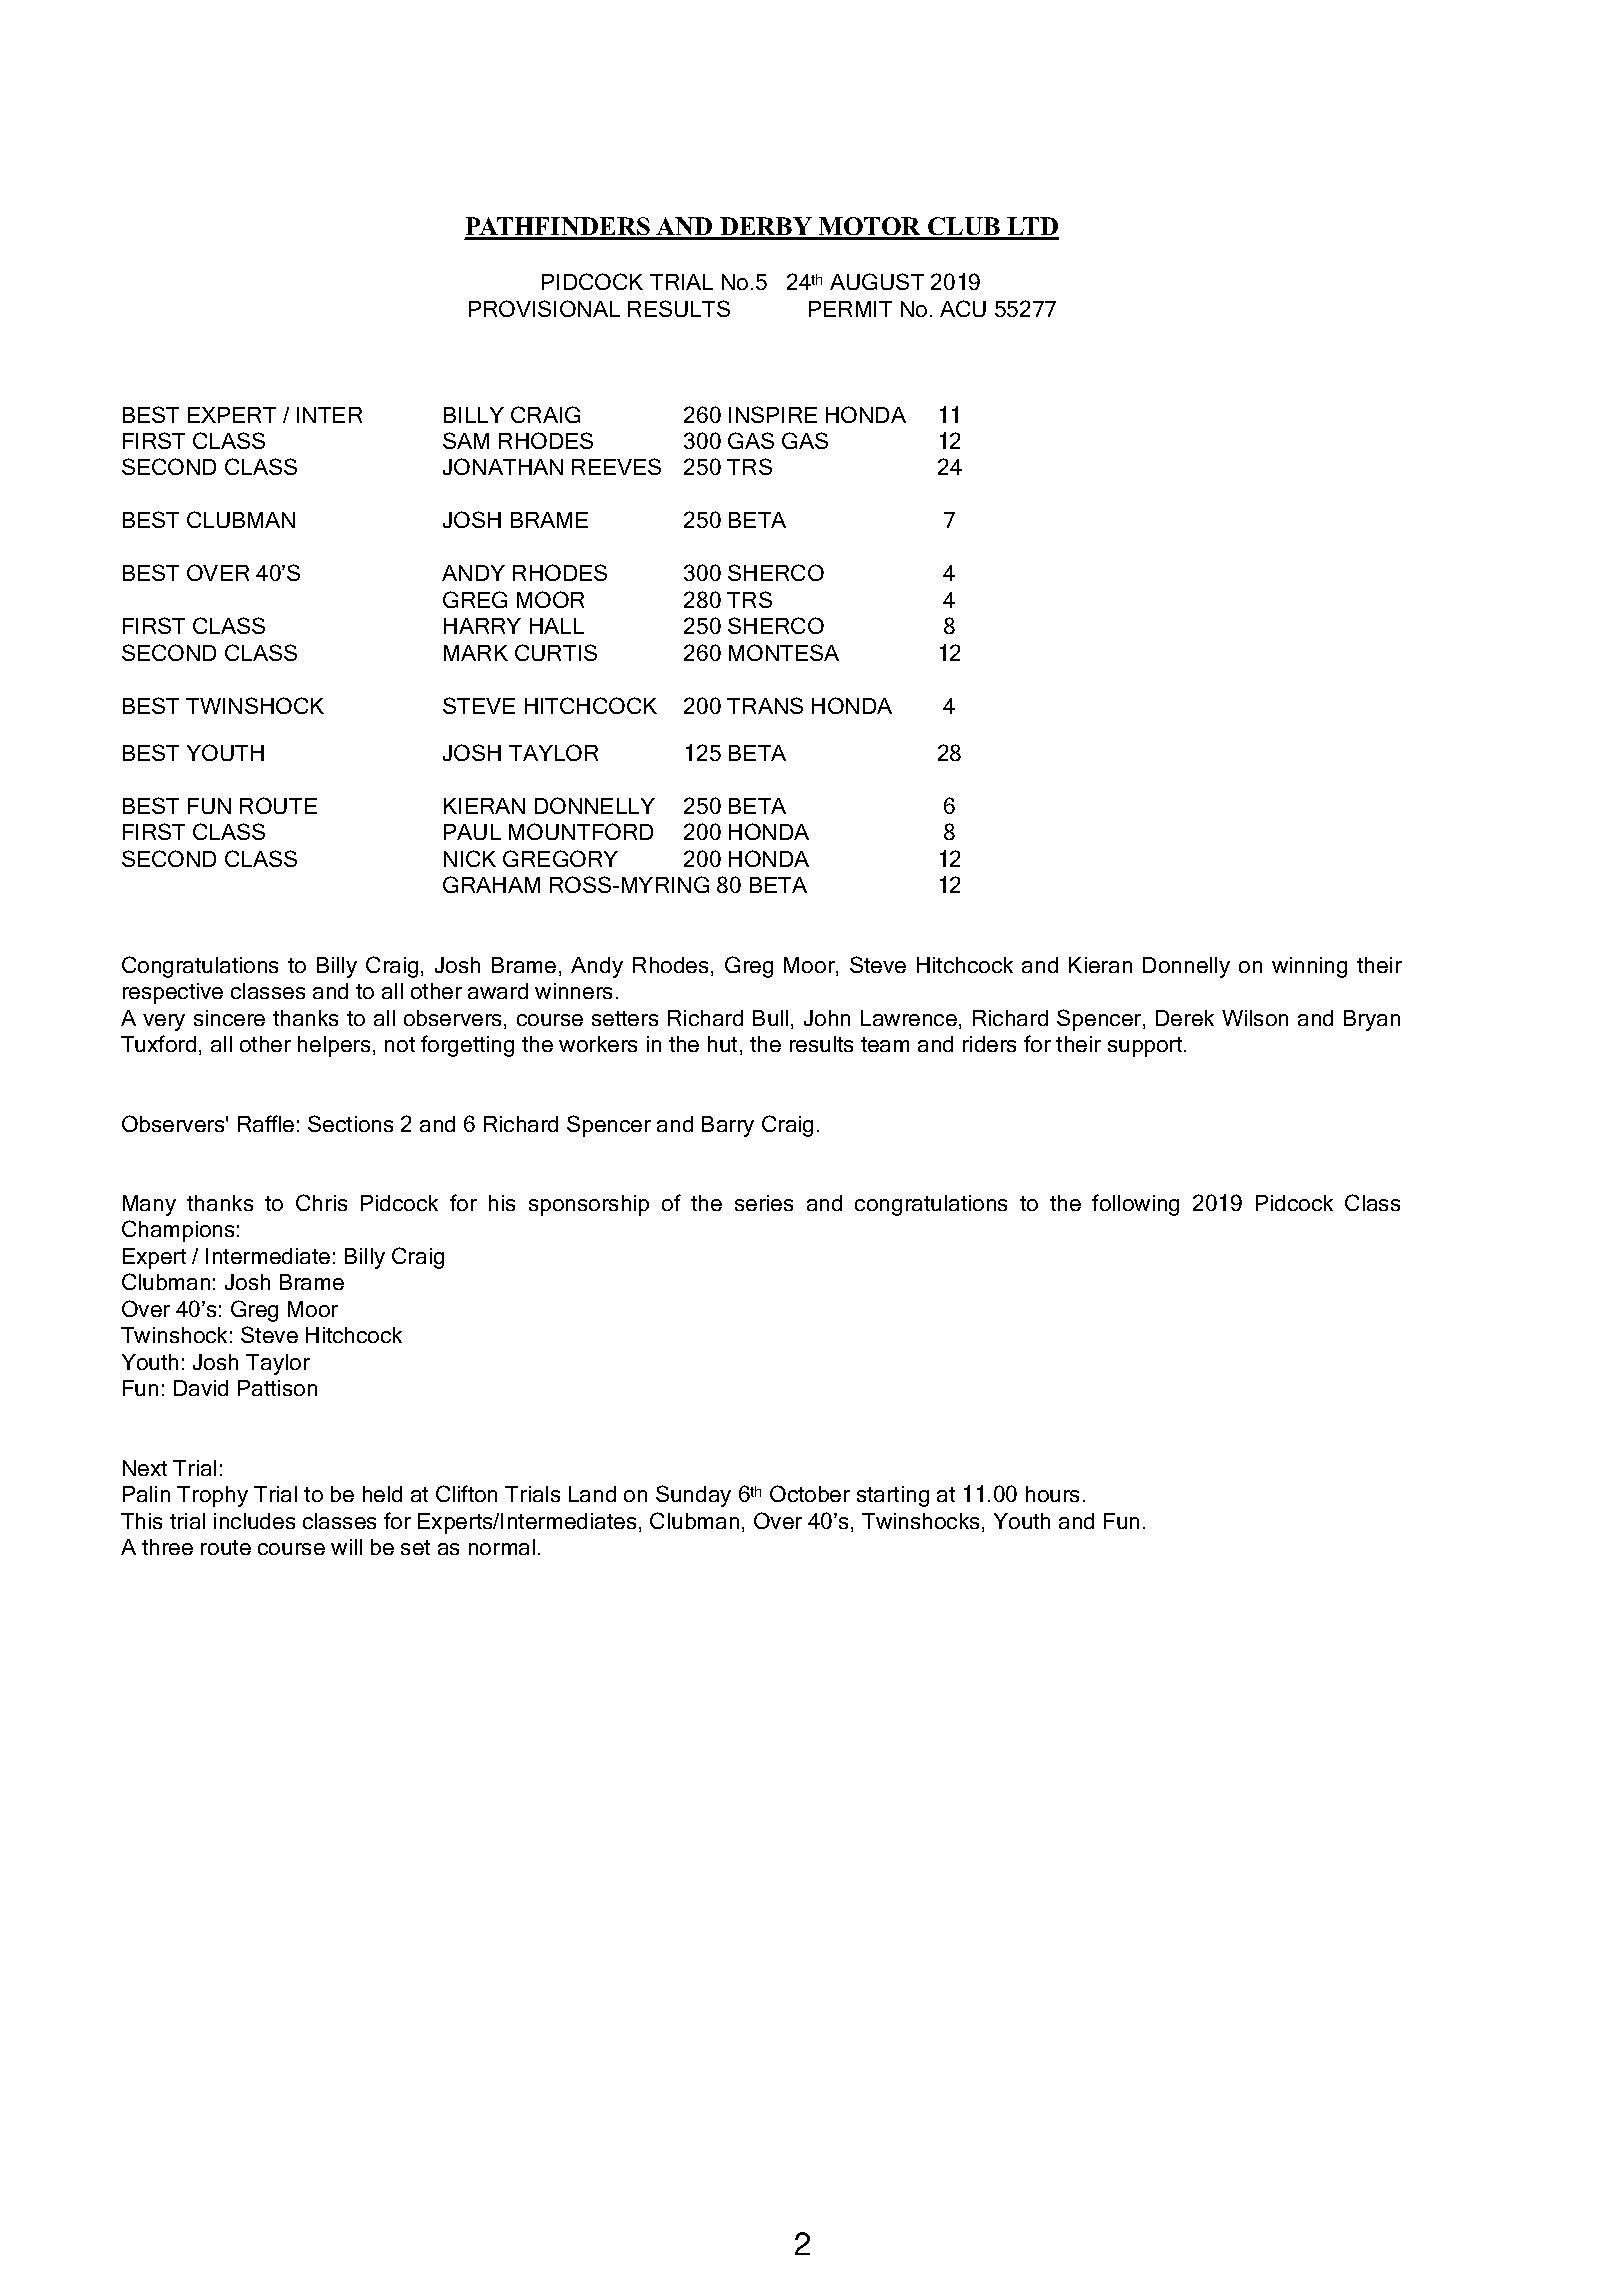  Describe the element at coordinates (482, 626) in the image. I see `HARRY` at that location.
